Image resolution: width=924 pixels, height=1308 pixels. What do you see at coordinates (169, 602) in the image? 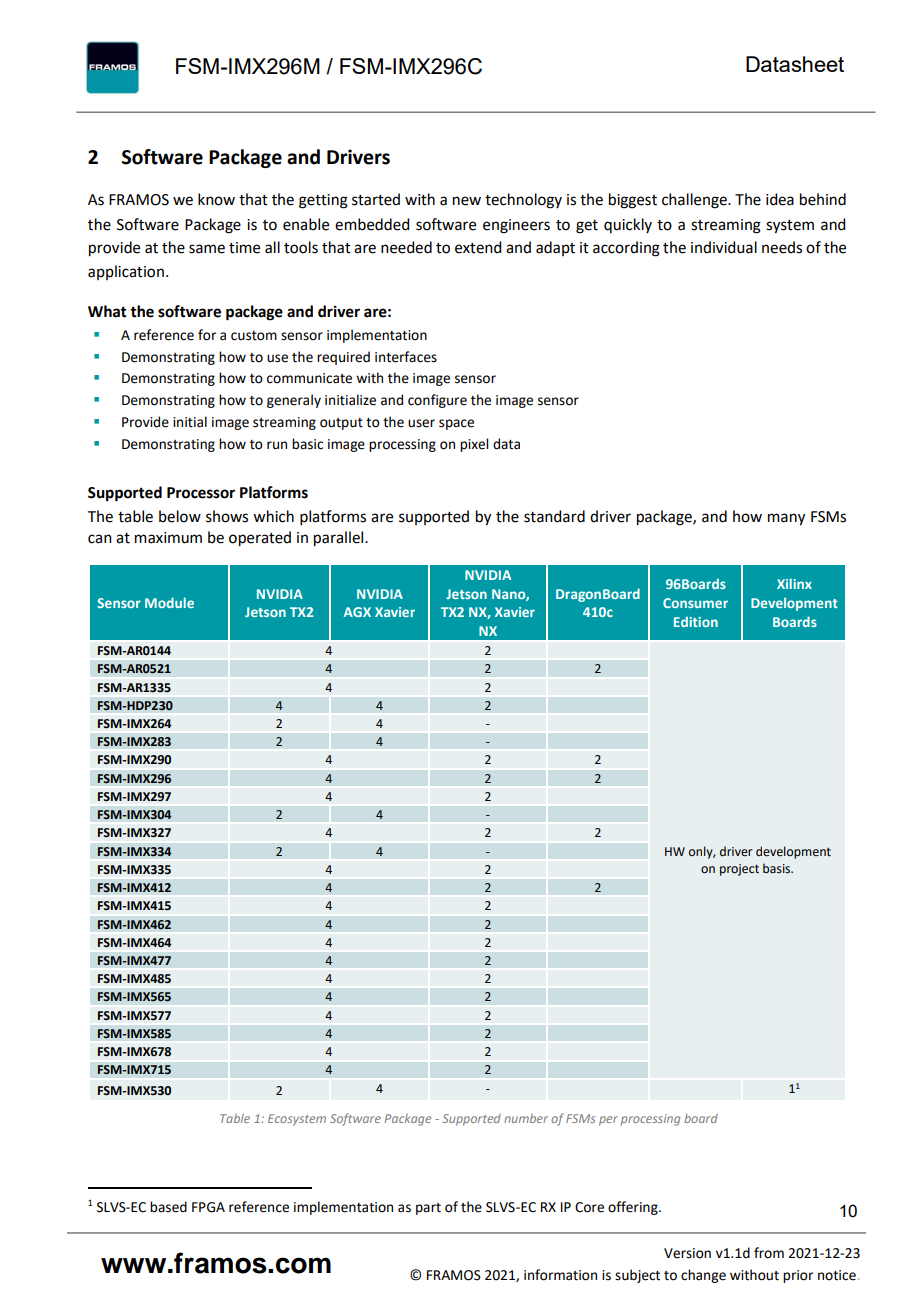
I see `Module` at bounding box center [169, 602].
